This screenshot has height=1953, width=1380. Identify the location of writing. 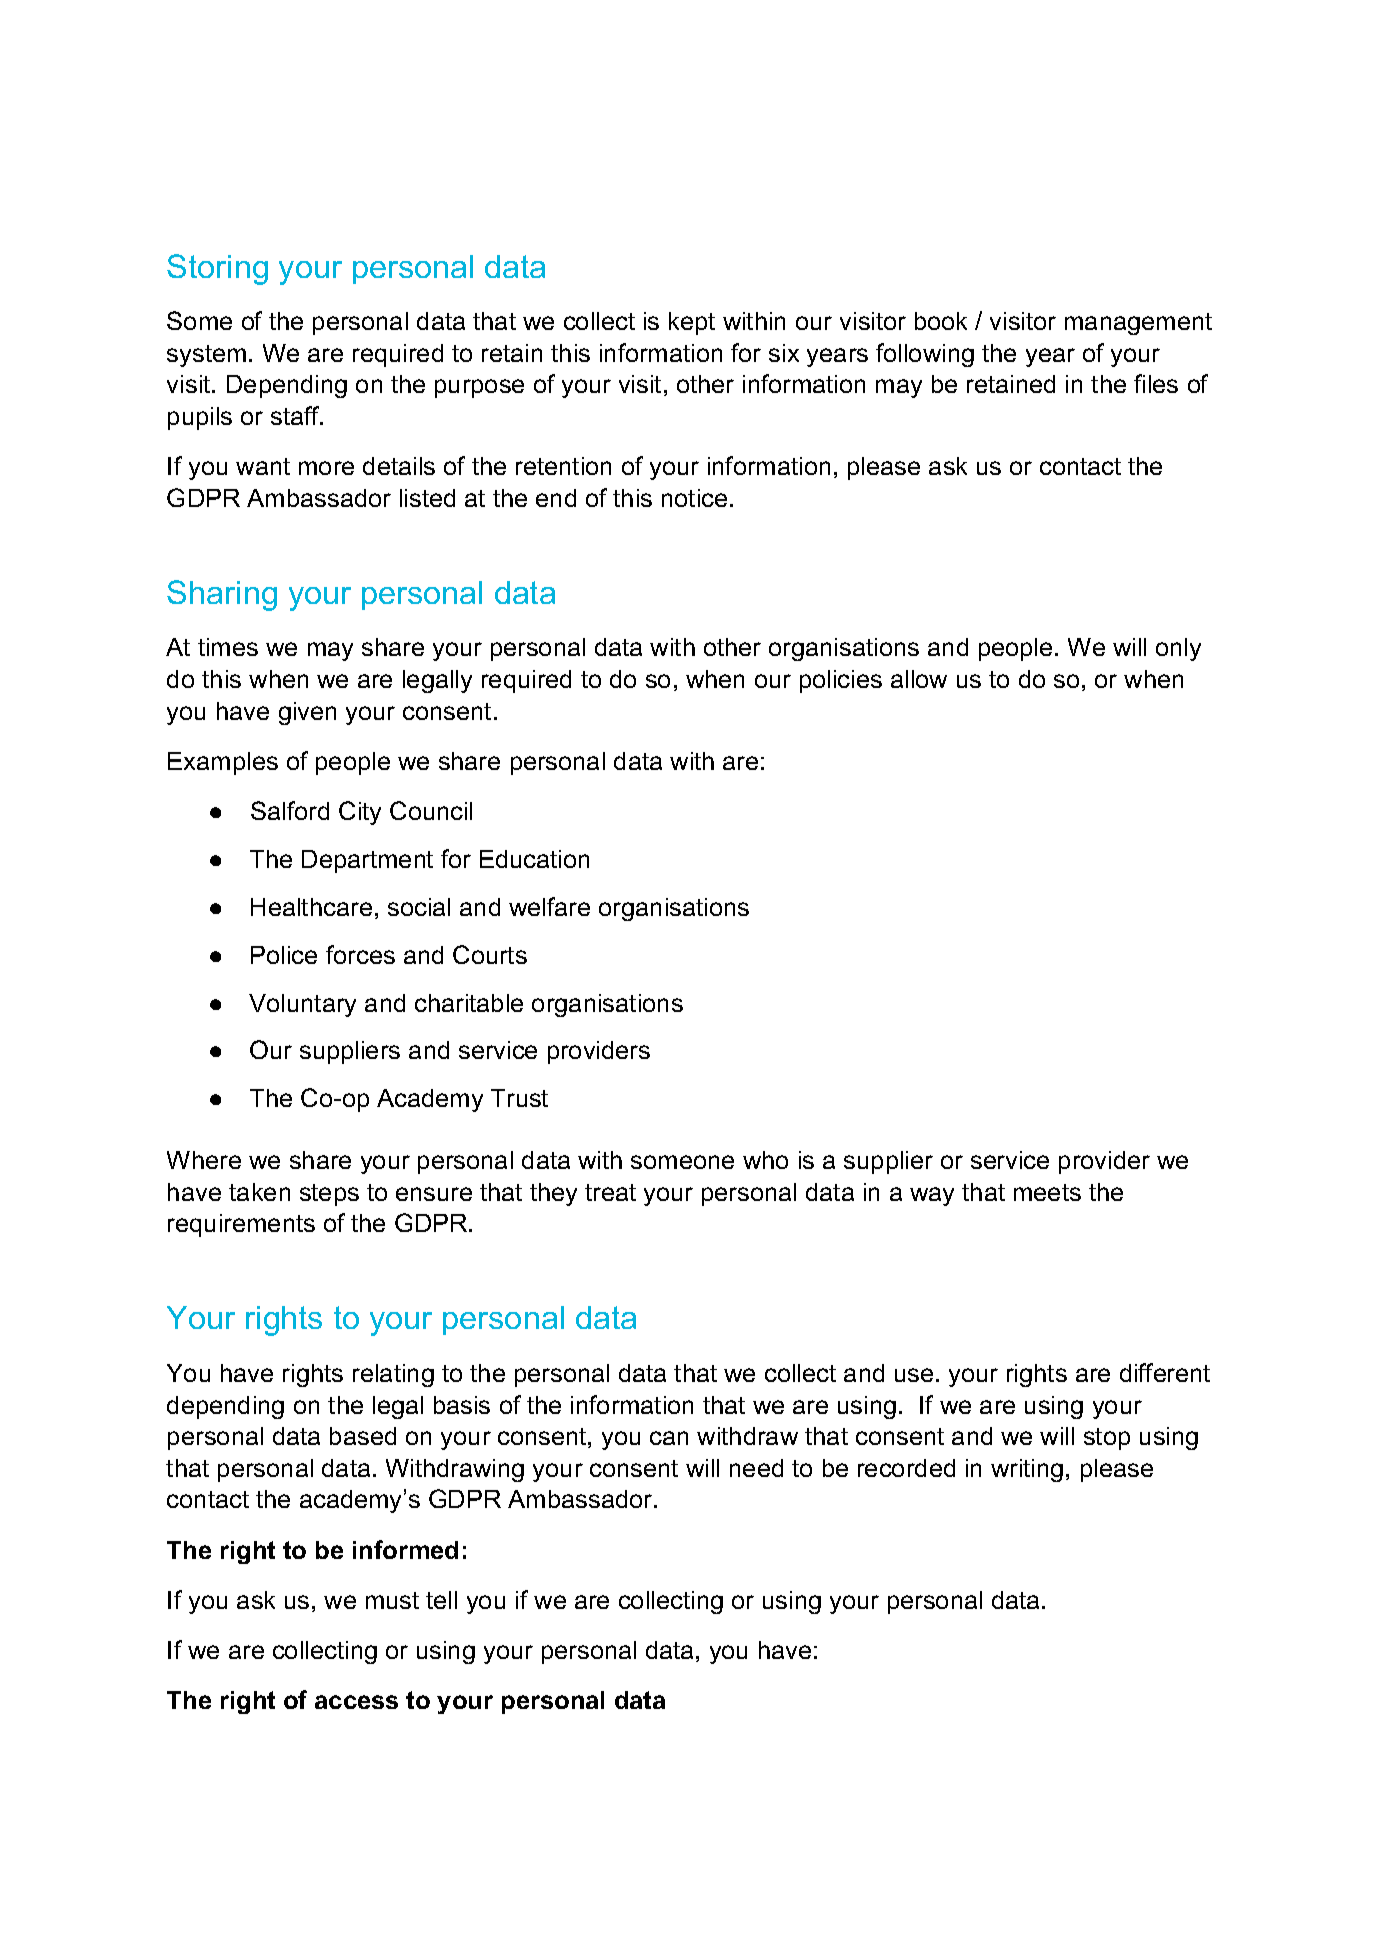
(1027, 1470).
